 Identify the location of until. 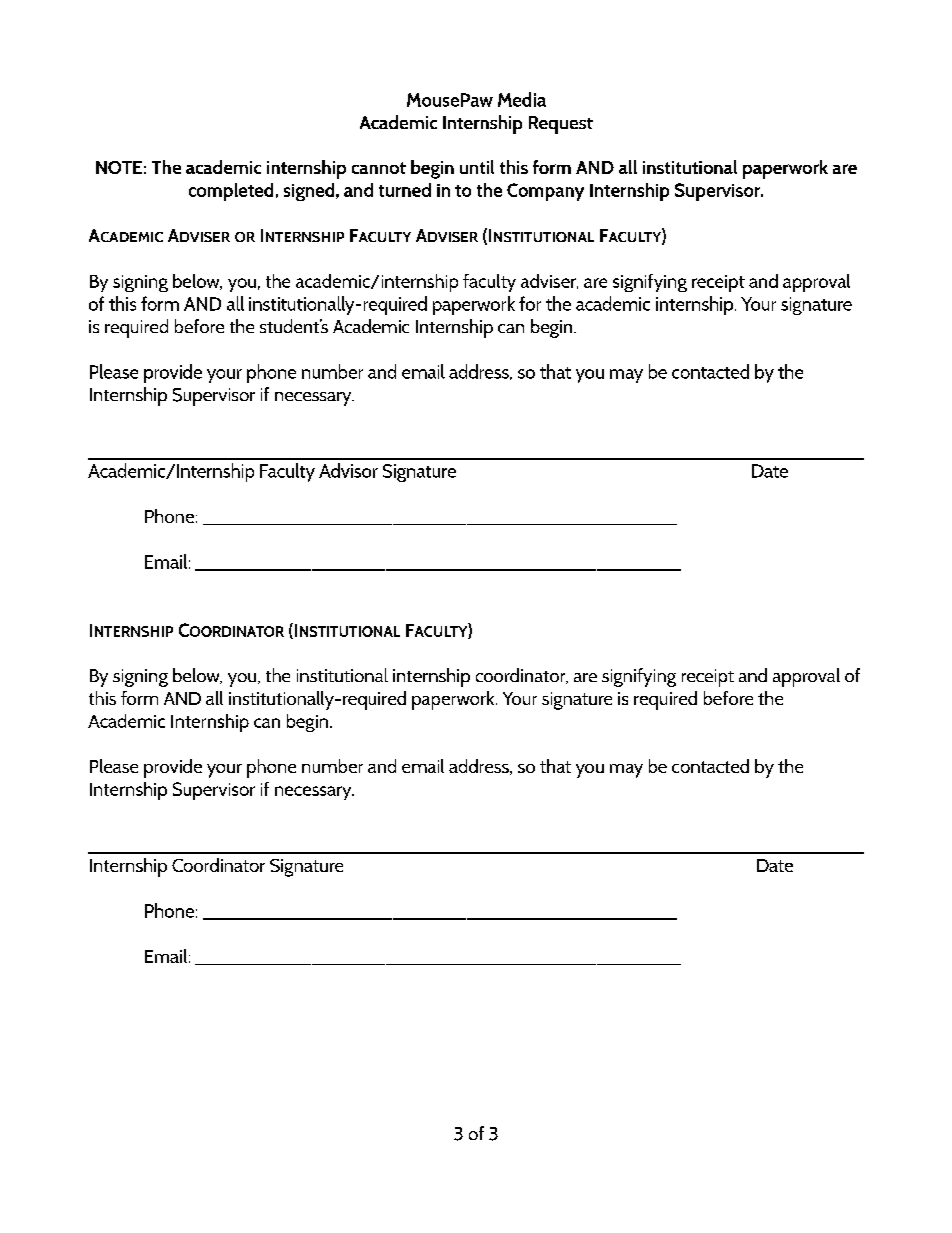
(477, 167).
